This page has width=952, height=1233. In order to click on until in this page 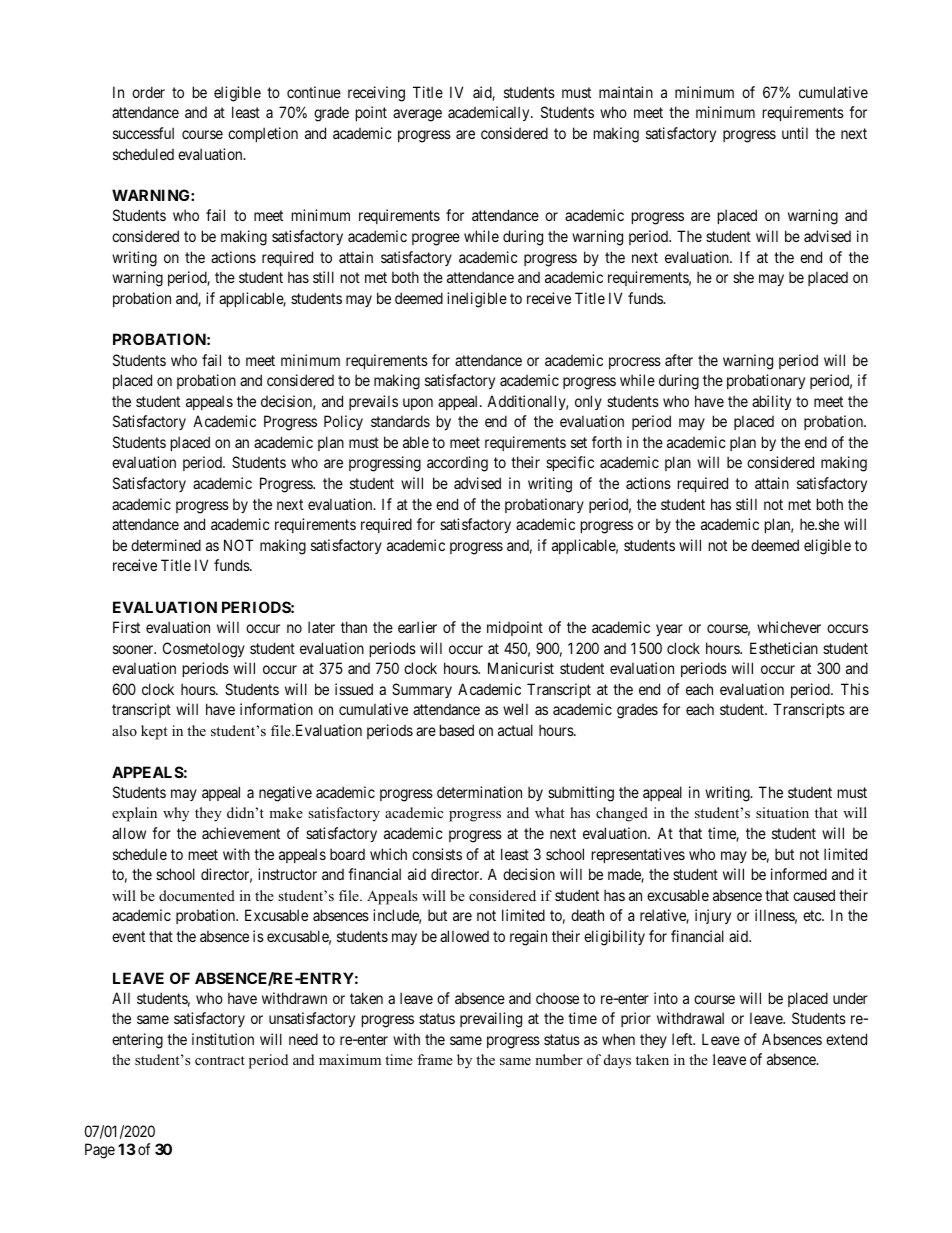, I will do `click(795, 133)`.
